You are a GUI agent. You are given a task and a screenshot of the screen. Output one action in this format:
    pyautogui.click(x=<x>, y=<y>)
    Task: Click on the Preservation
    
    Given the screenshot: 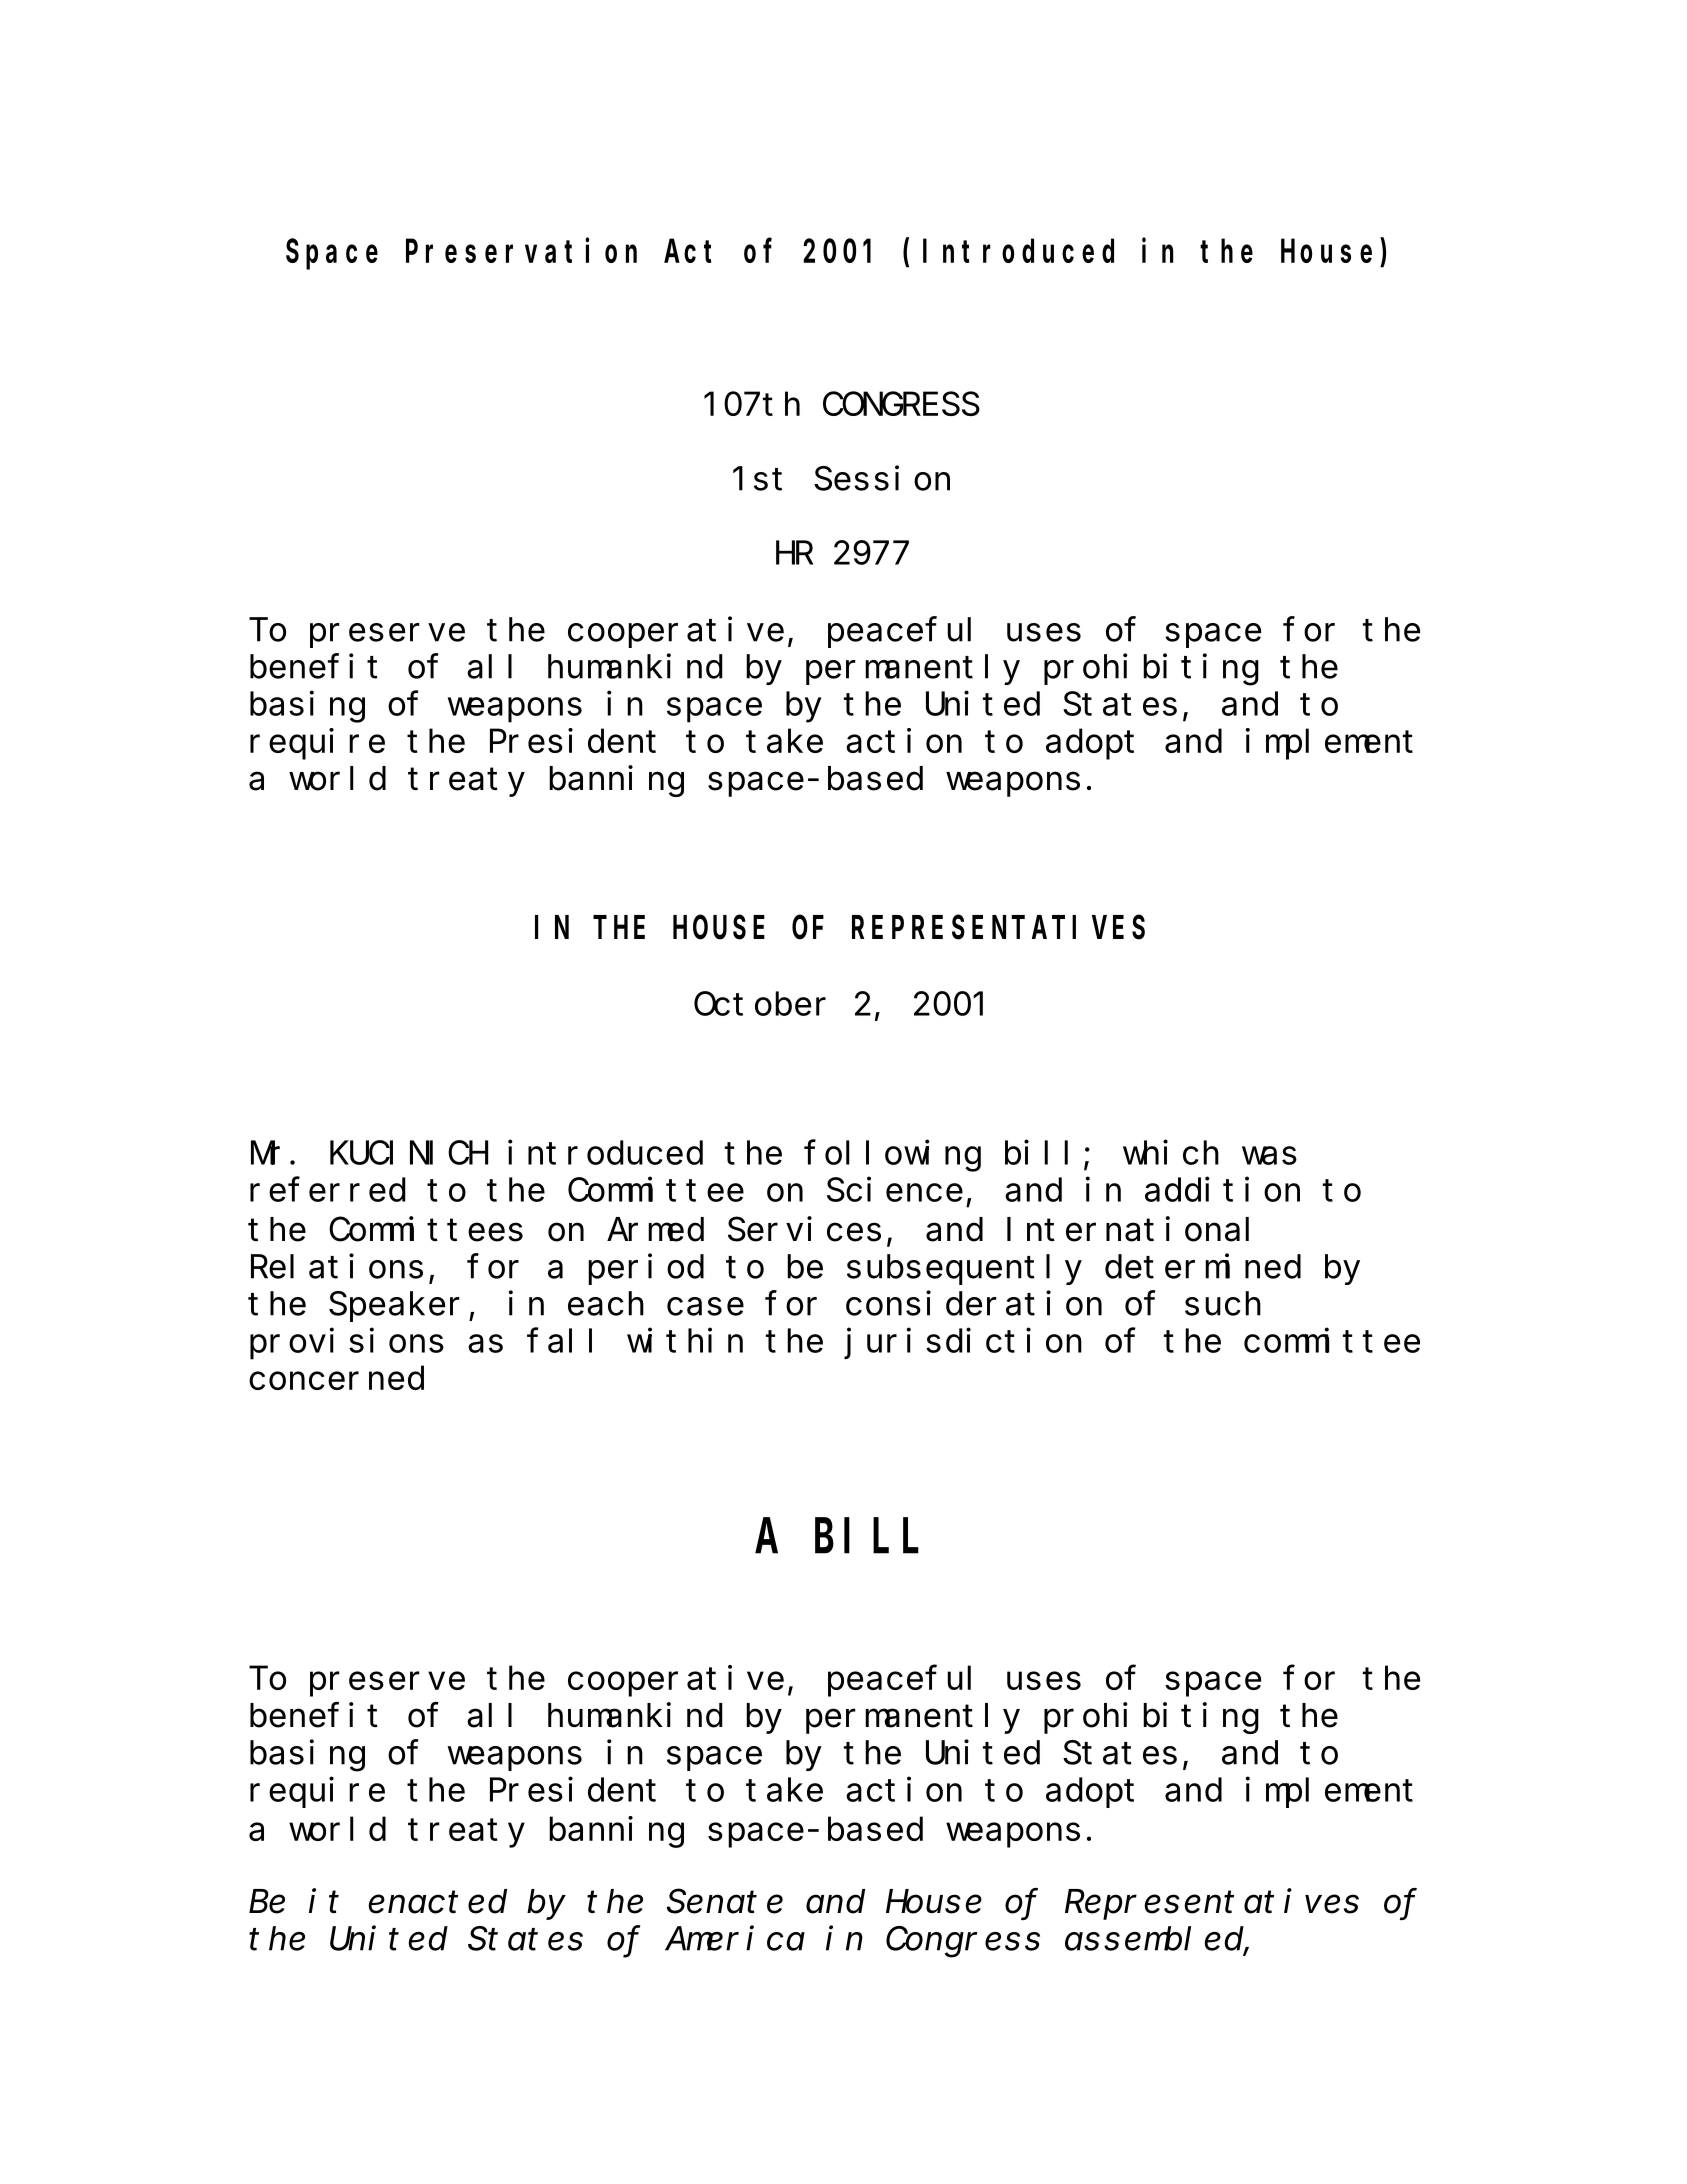 What is the action you would take?
    pyautogui.click(x=521, y=250)
